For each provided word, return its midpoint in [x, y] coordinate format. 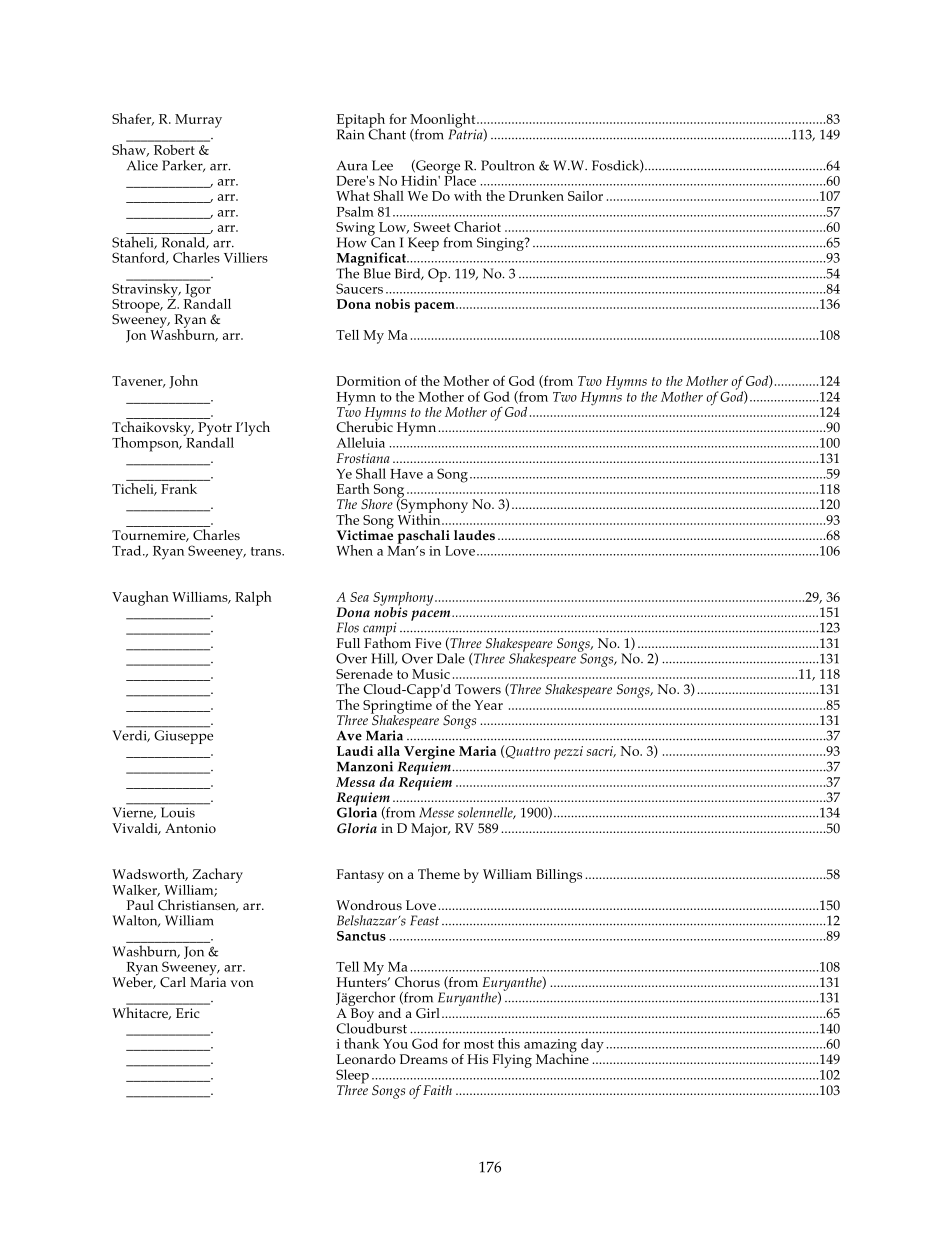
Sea [359, 597]
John [183, 382]
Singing [501, 244]
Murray [198, 121]
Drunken [536, 196]
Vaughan [140, 598]
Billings [559, 876]
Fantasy [360, 876]
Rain [350, 133]
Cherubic [364, 425]
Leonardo [366, 1059]
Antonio [190, 828]
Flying [512, 1061]
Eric [188, 1013]
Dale [451, 658]
